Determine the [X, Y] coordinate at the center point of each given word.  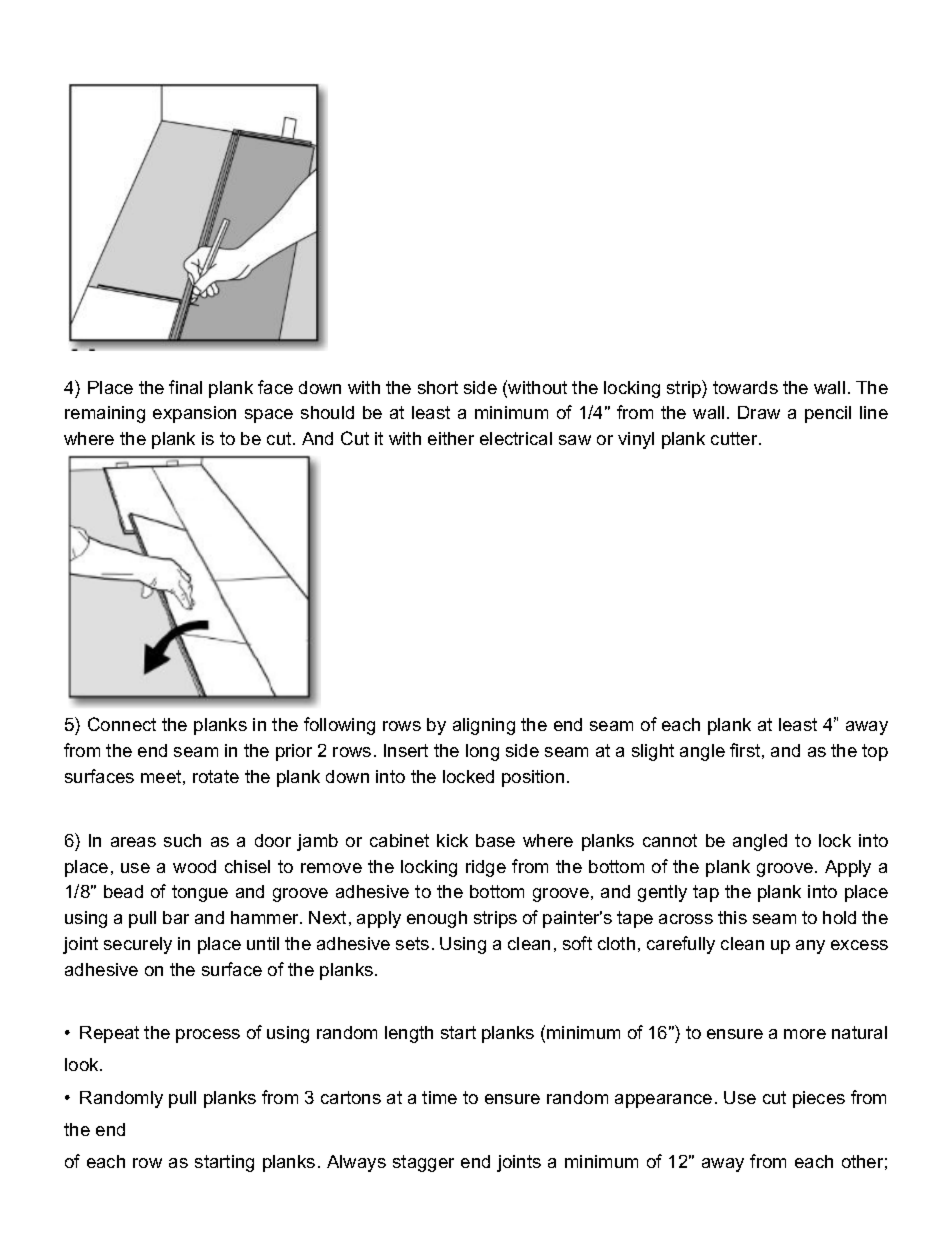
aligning [484, 726]
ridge [486, 868]
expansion [194, 414]
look [83, 1064]
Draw [759, 412]
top [875, 752]
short [438, 387]
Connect [122, 724]
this [732, 917]
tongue [200, 893]
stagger [423, 1163]
